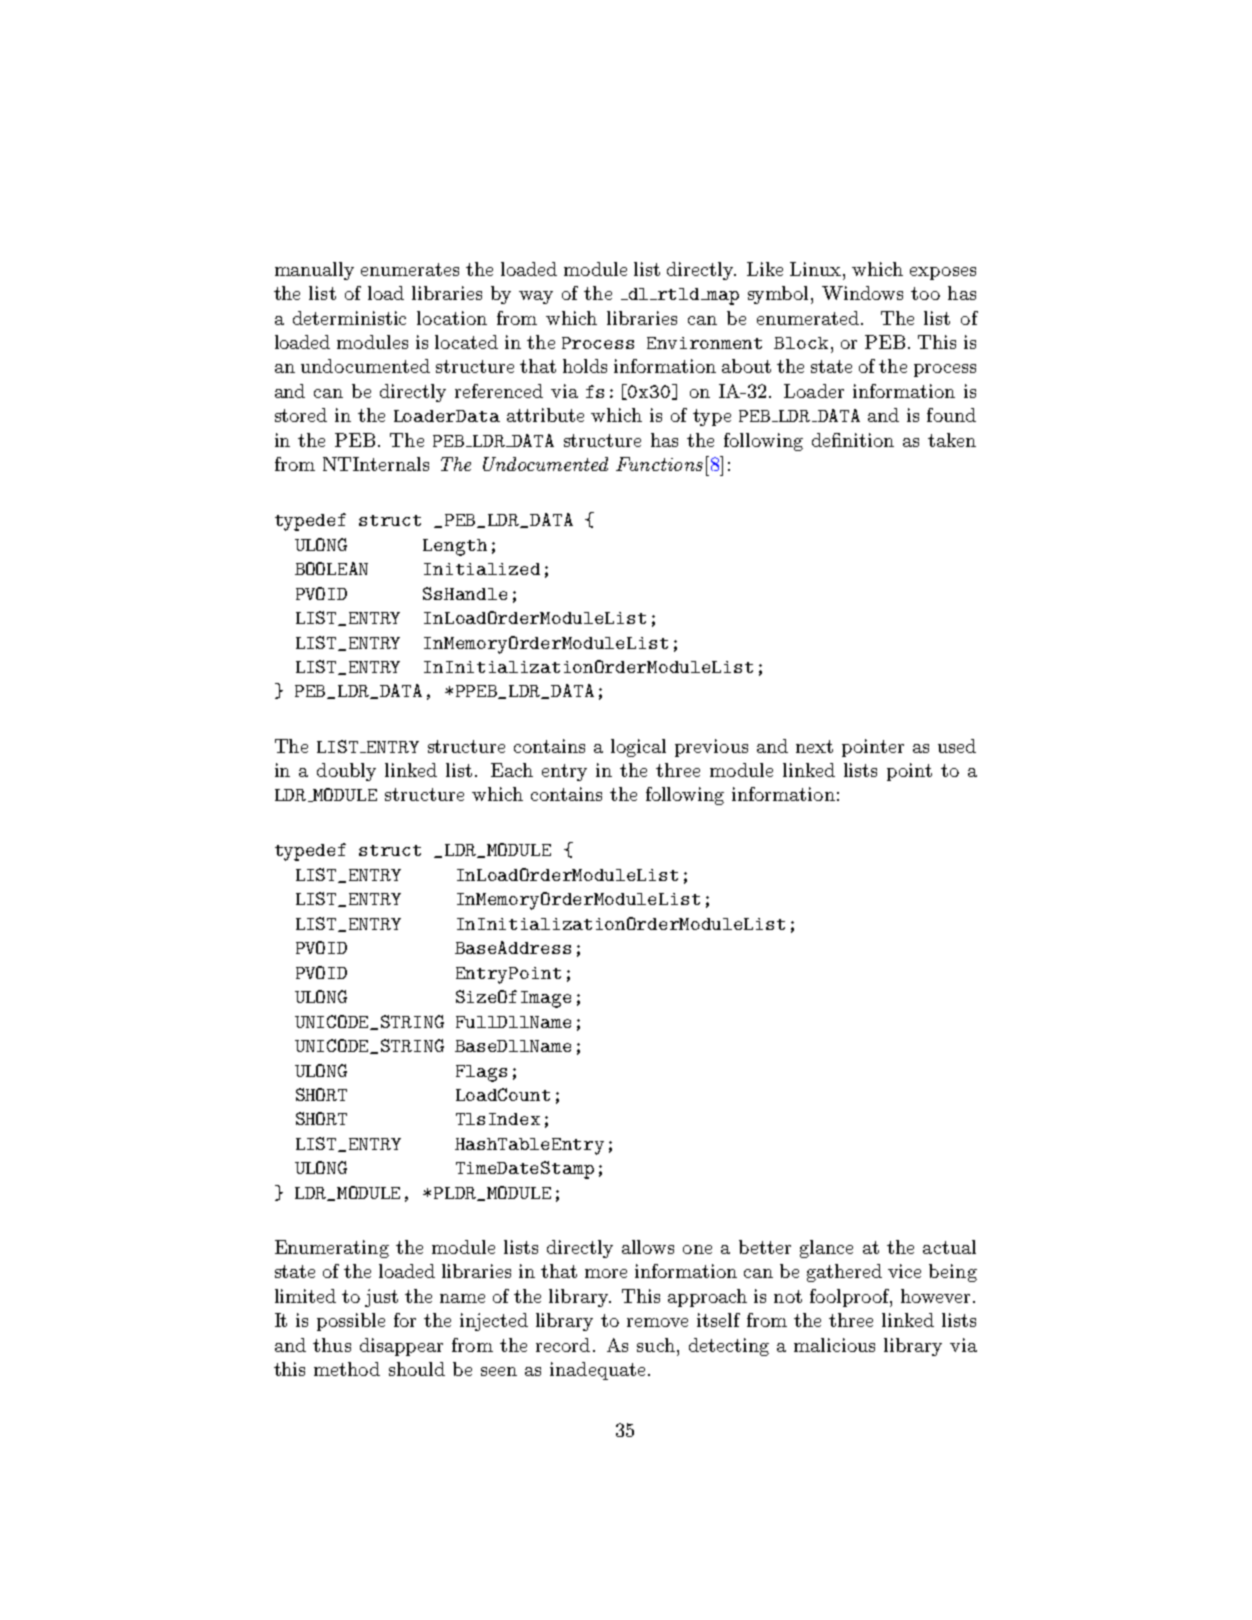 The height and width of the document is (1620, 1252). What do you see at coordinates (401, 1347) in the document?
I see `disappear` at bounding box center [401, 1347].
